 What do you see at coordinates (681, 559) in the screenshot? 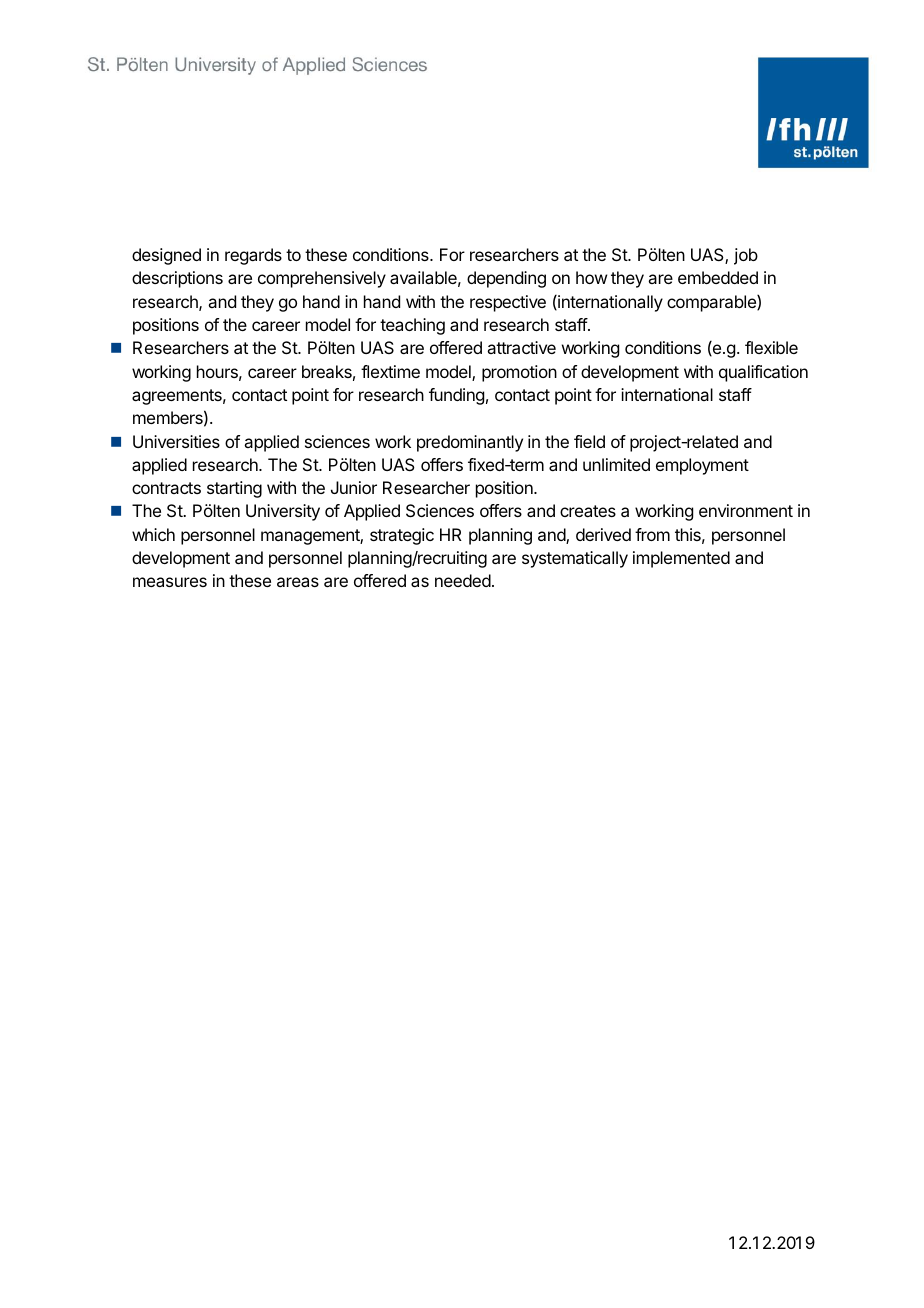
I see `implemented` at bounding box center [681, 559].
